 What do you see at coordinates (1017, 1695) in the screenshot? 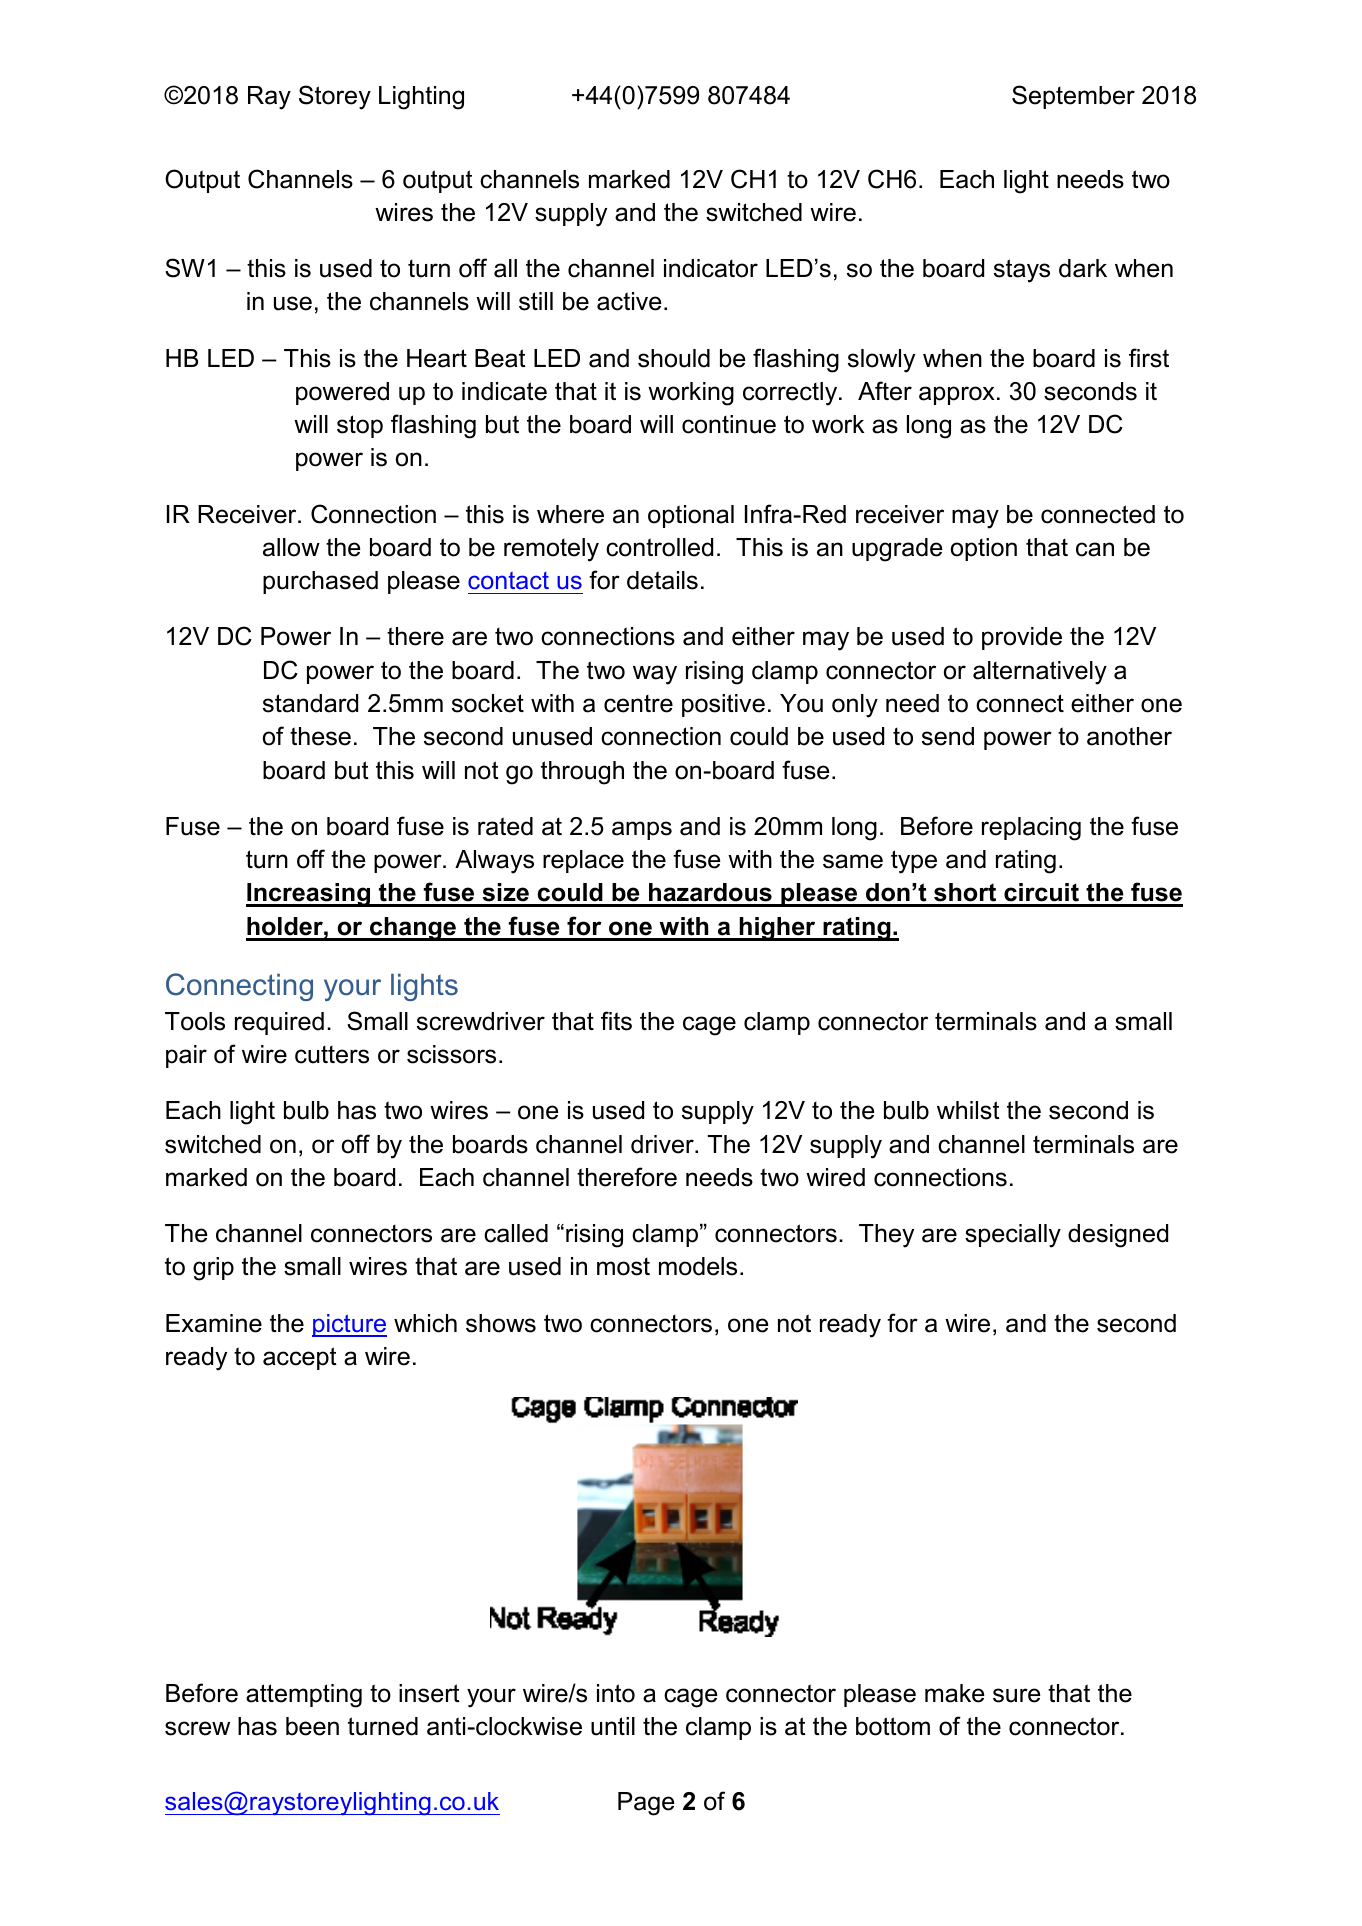
I see `sure` at bounding box center [1017, 1695].
